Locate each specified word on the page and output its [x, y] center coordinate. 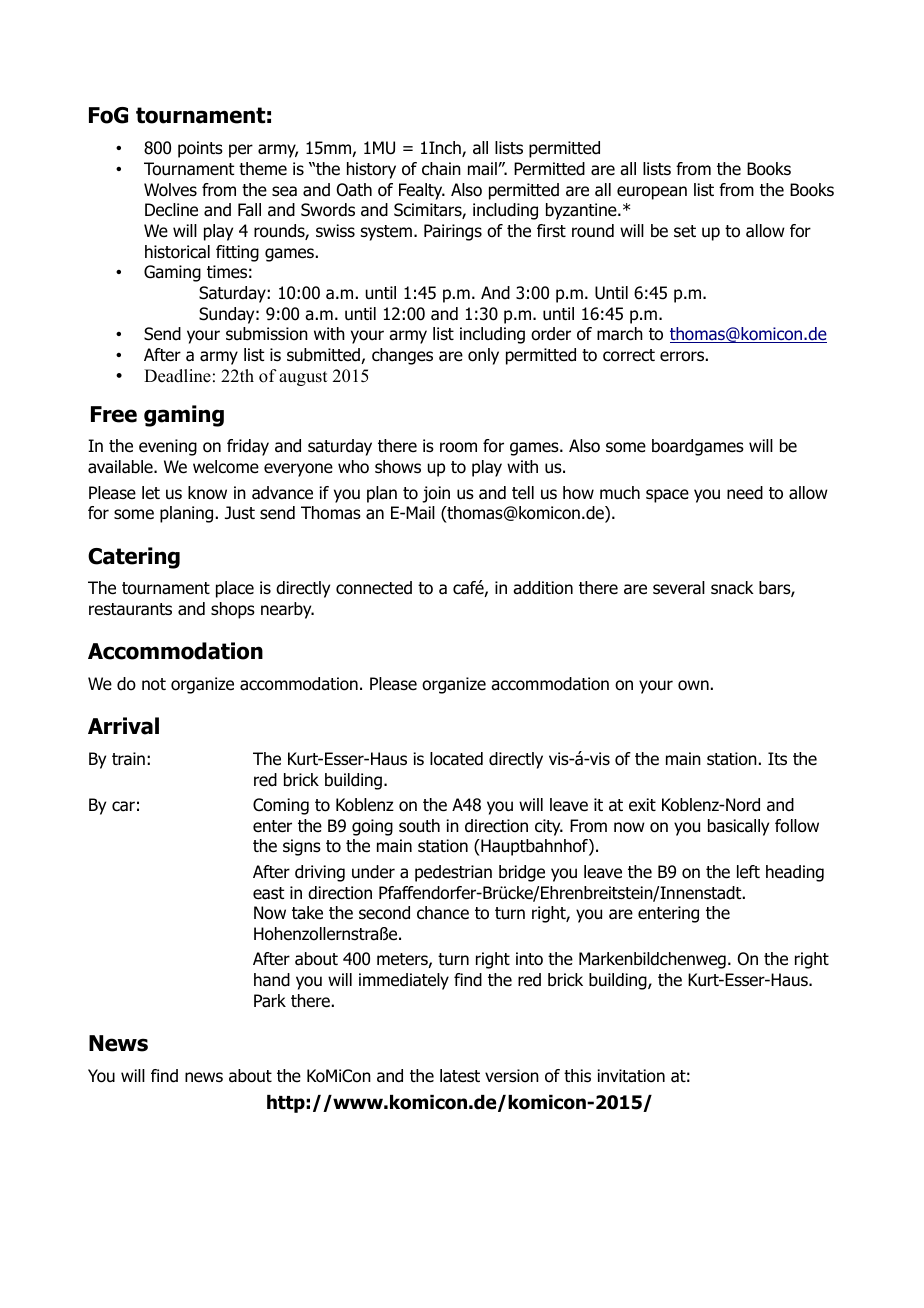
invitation [631, 1076]
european [652, 193]
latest [460, 1076]
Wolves [170, 190]
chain [441, 169]
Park [270, 1001]
